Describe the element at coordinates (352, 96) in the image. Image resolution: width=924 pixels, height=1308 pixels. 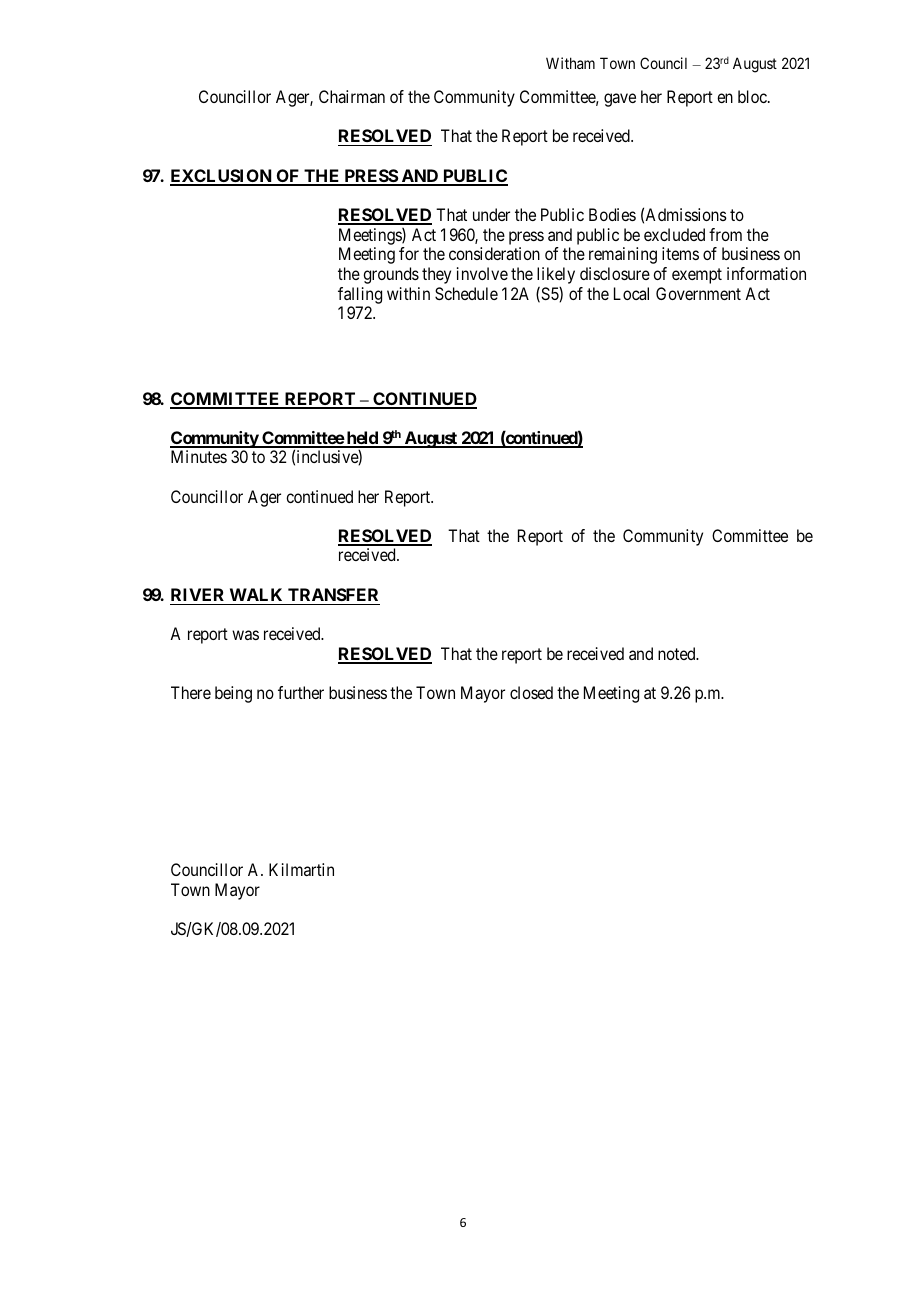
I see `Chairman` at that location.
